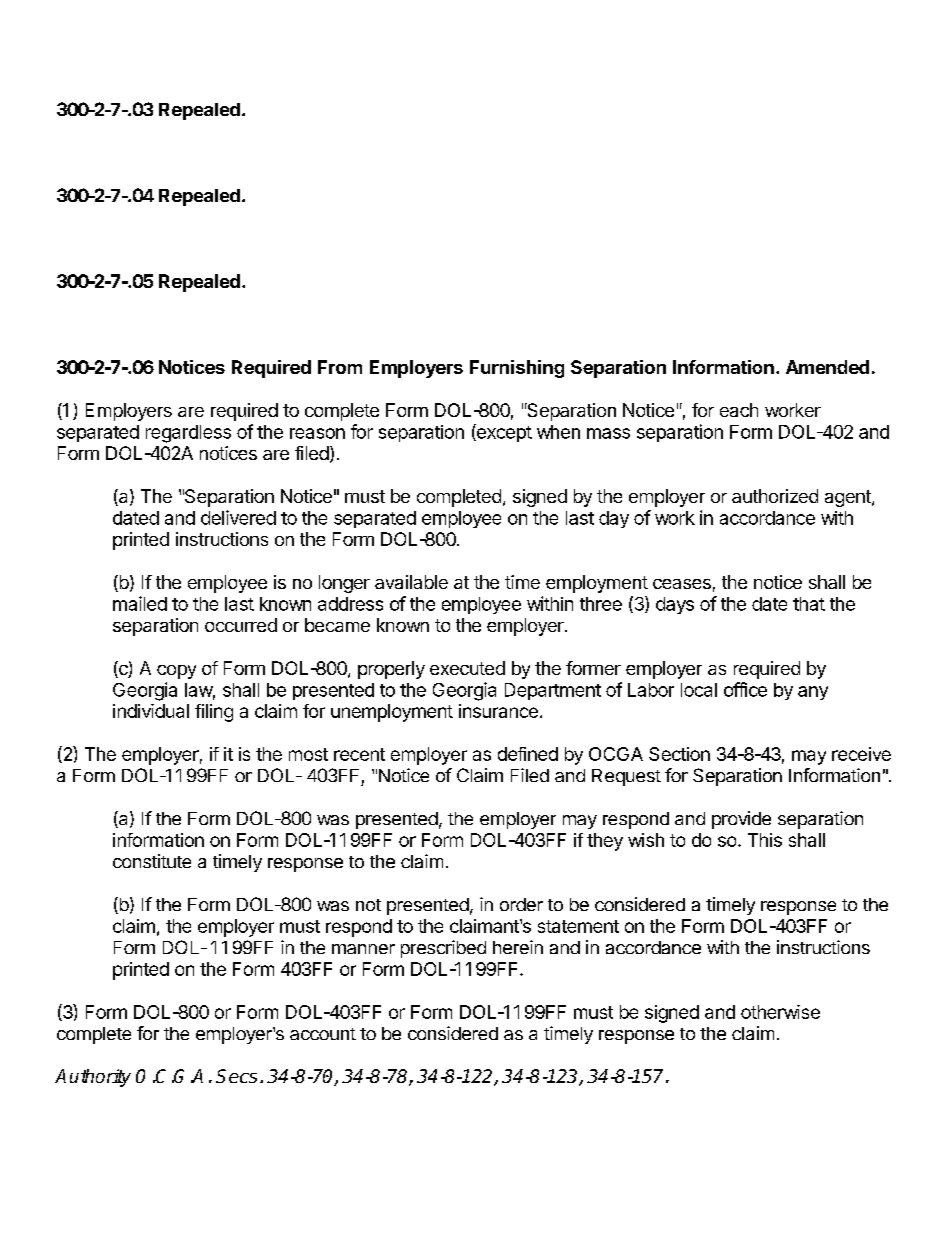  Describe the element at coordinates (745, 689) in the image. I see `office` at that location.
